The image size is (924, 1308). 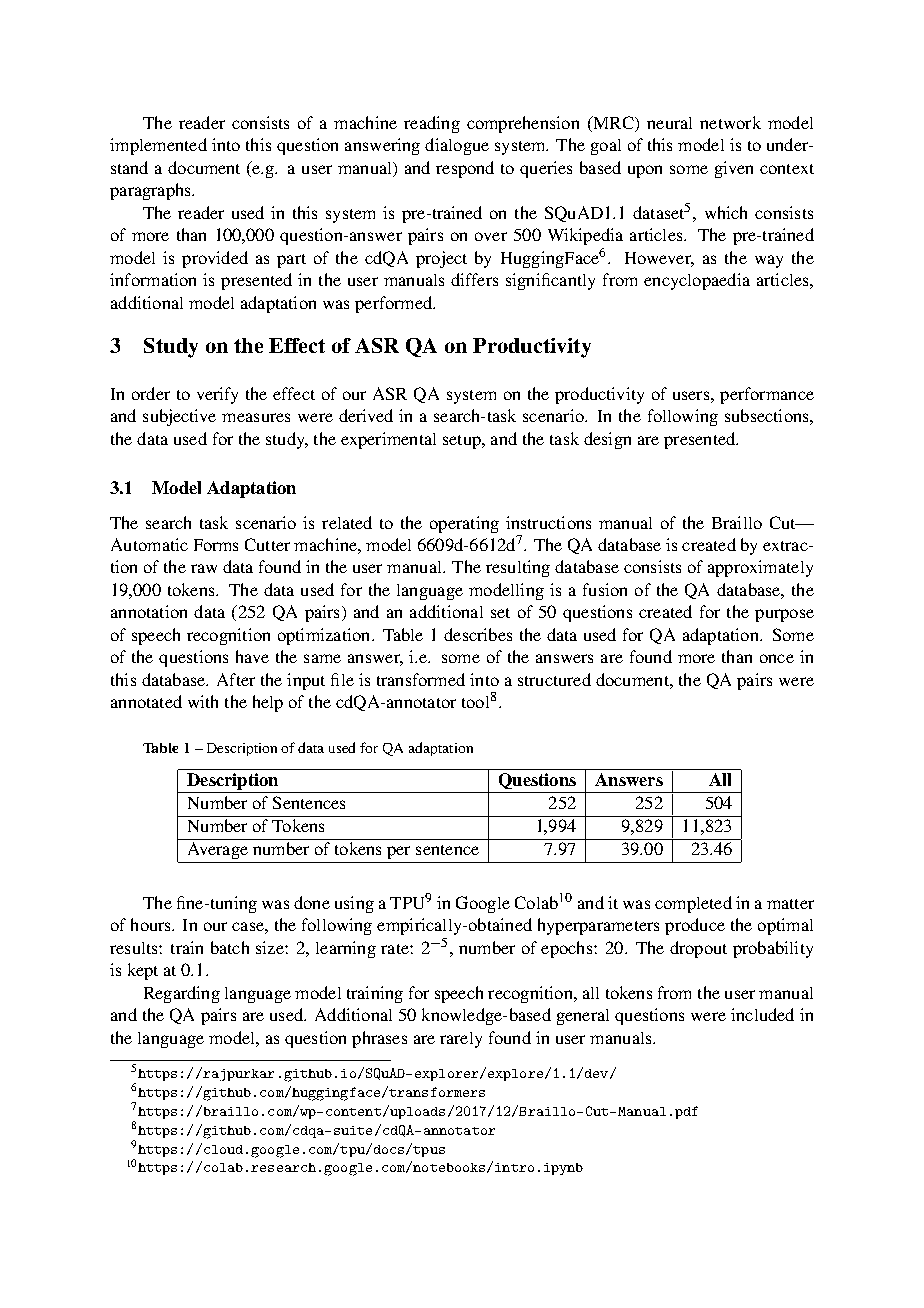 I want to click on Forms, so click(x=216, y=545).
